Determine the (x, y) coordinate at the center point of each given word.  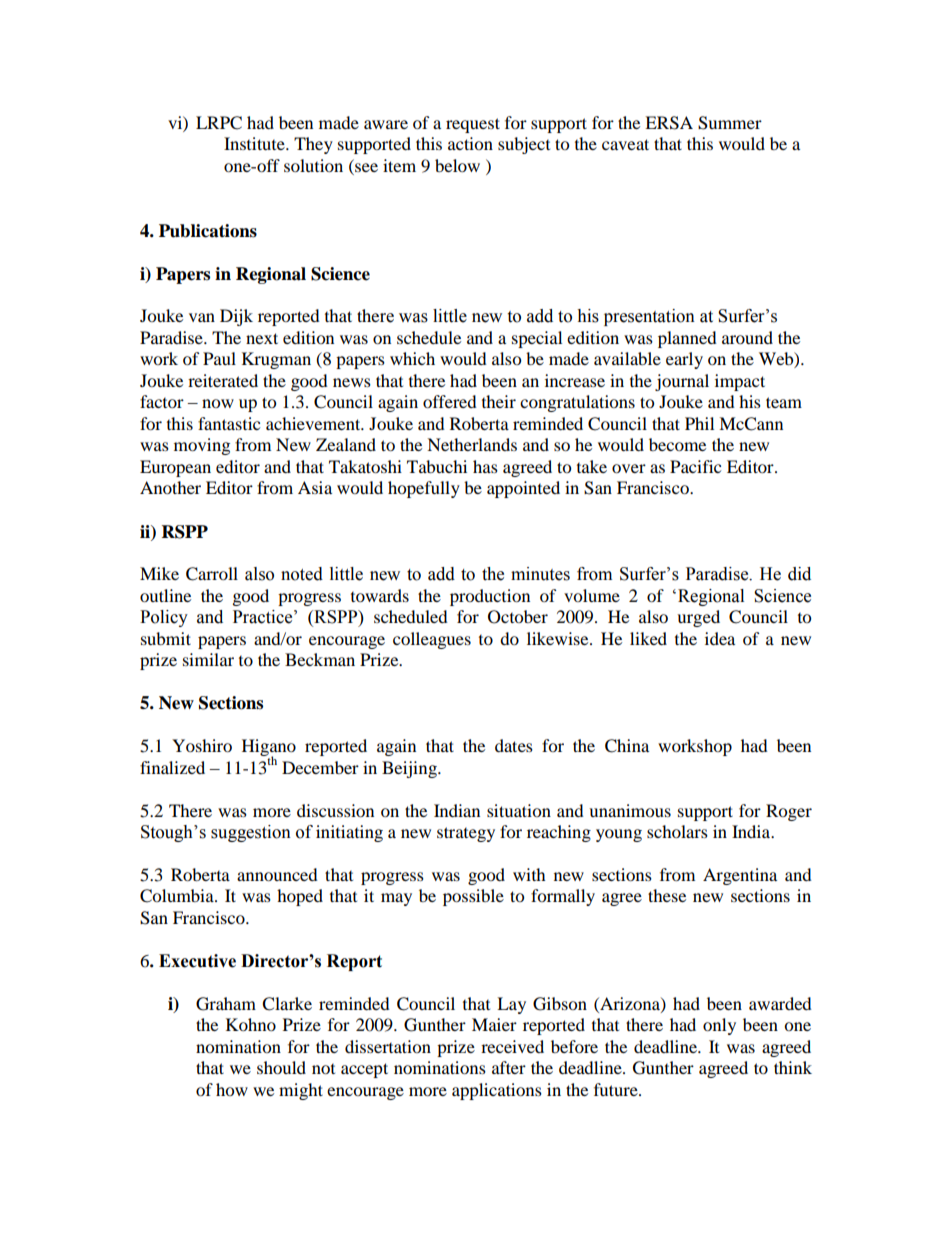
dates (514, 745)
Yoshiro (202, 745)
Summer (730, 123)
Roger (789, 812)
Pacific (695, 466)
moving (202, 446)
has (485, 466)
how (232, 1089)
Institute (255, 143)
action (470, 143)
